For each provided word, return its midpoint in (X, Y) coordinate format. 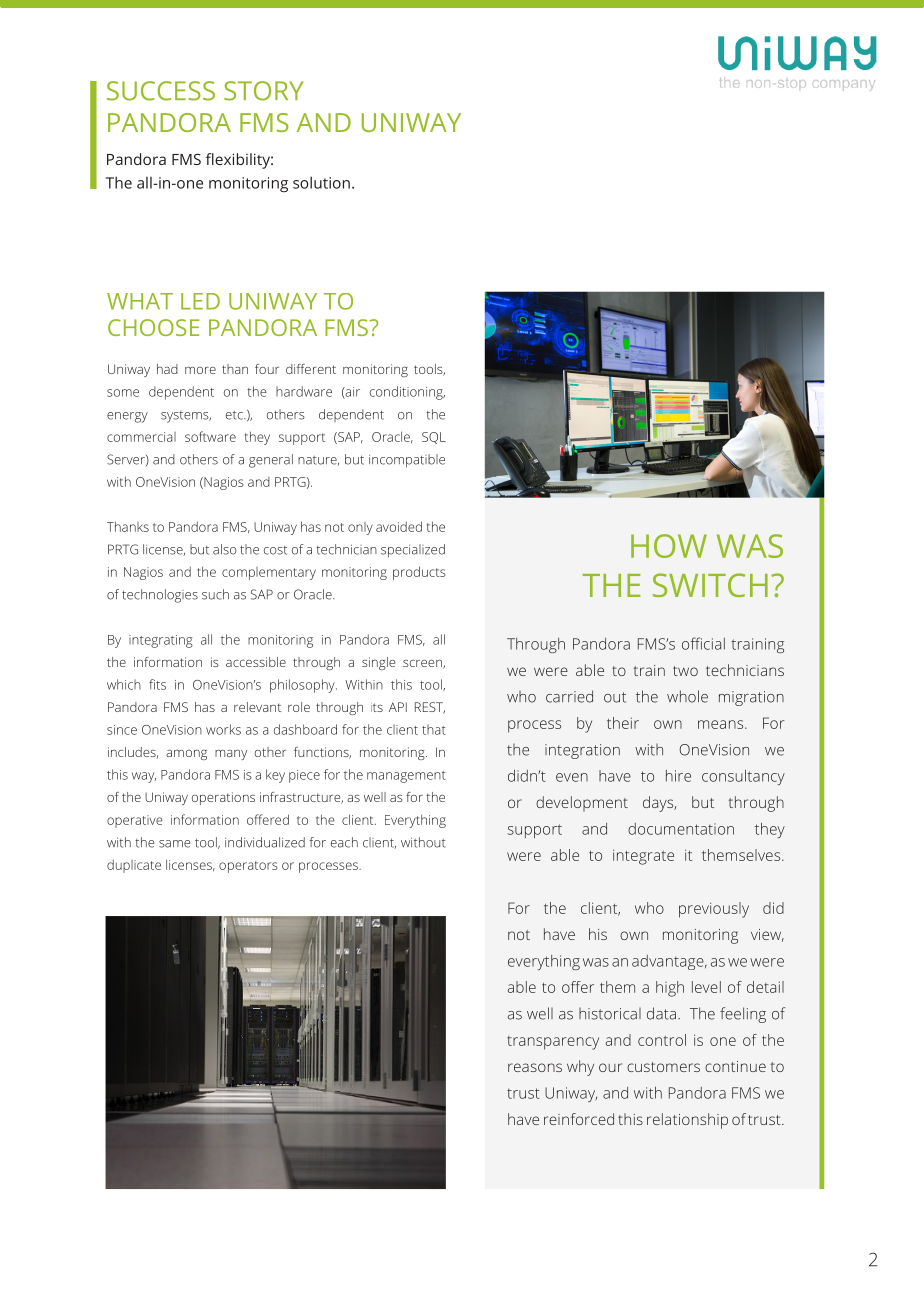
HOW (669, 546)
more (200, 370)
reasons (535, 1067)
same (175, 844)
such (215, 594)
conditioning (407, 393)
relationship (687, 1121)
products (419, 573)
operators (248, 867)
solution (321, 182)
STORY (263, 91)
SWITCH (710, 585)
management (406, 777)
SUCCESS (161, 91)
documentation (681, 829)
